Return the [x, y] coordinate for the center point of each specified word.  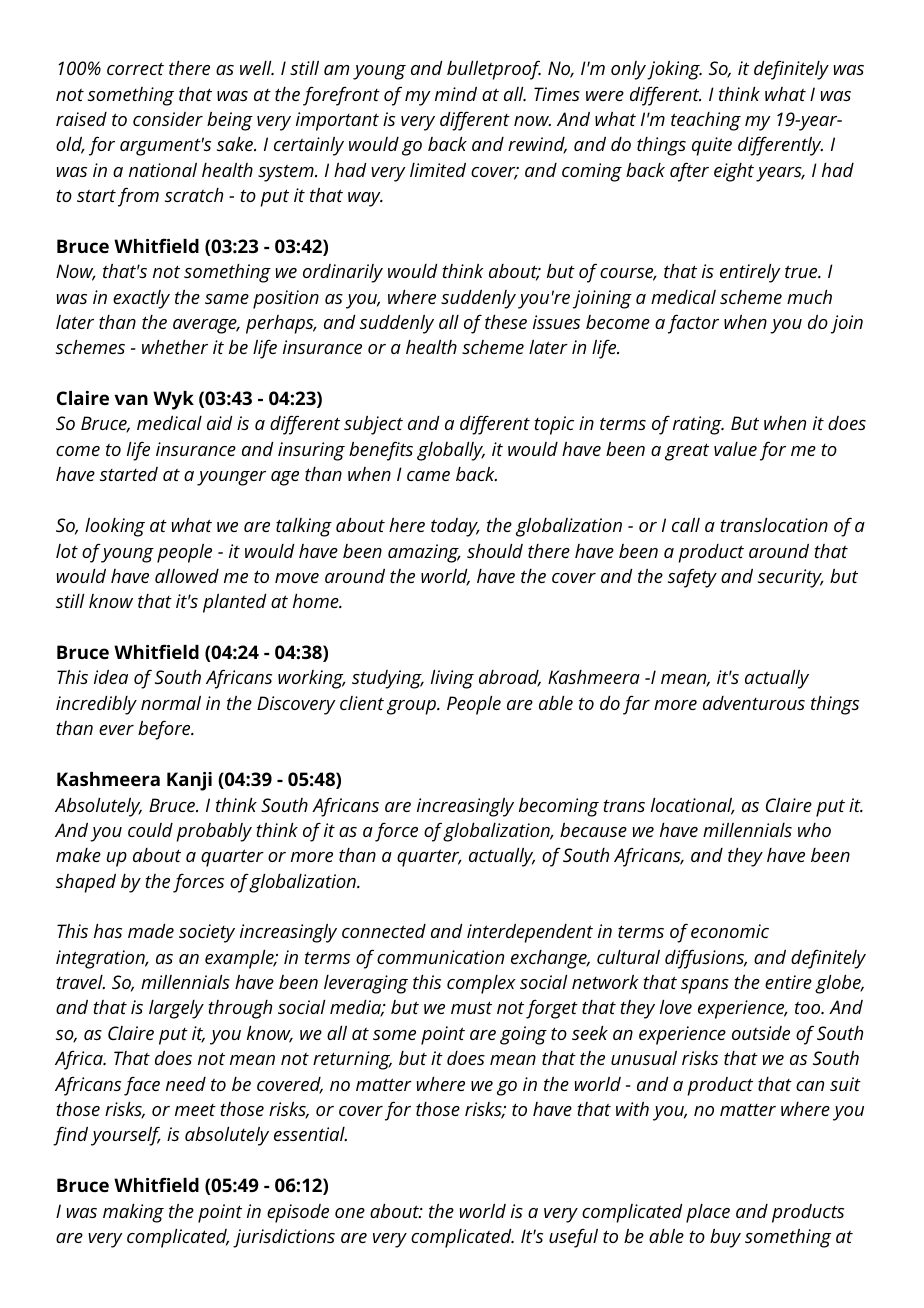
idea [111, 677]
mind [456, 94]
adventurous [754, 703]
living [452, 679]
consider [168, 119]
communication [440, 957]
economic [730, 931]
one [350, 1213]
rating [698, 425]
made [151, 931]
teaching [706, 121]
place [708, 1213]
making [133, 1213]
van [131, 399]
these [506, 322]
